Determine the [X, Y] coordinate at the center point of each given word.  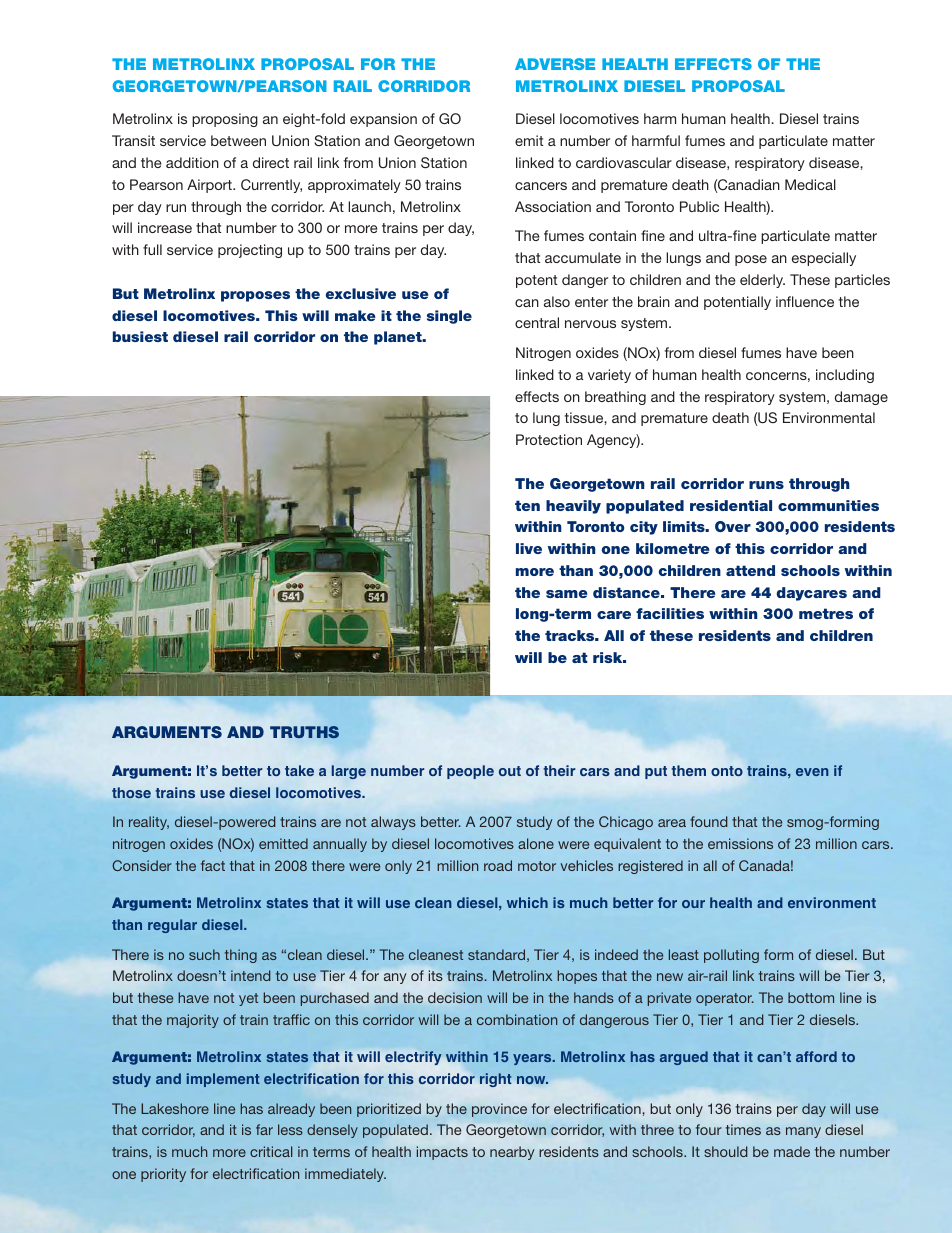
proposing [225, 120]
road [498, 865]
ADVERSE [555, 64]
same [566, 594]
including [845, 376]
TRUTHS [304, 732]
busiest [140, 336]
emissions [740, 843]
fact [213, 865]
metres [826, 613]
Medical [810, 184]
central [537, 322]
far [264, 1129]
